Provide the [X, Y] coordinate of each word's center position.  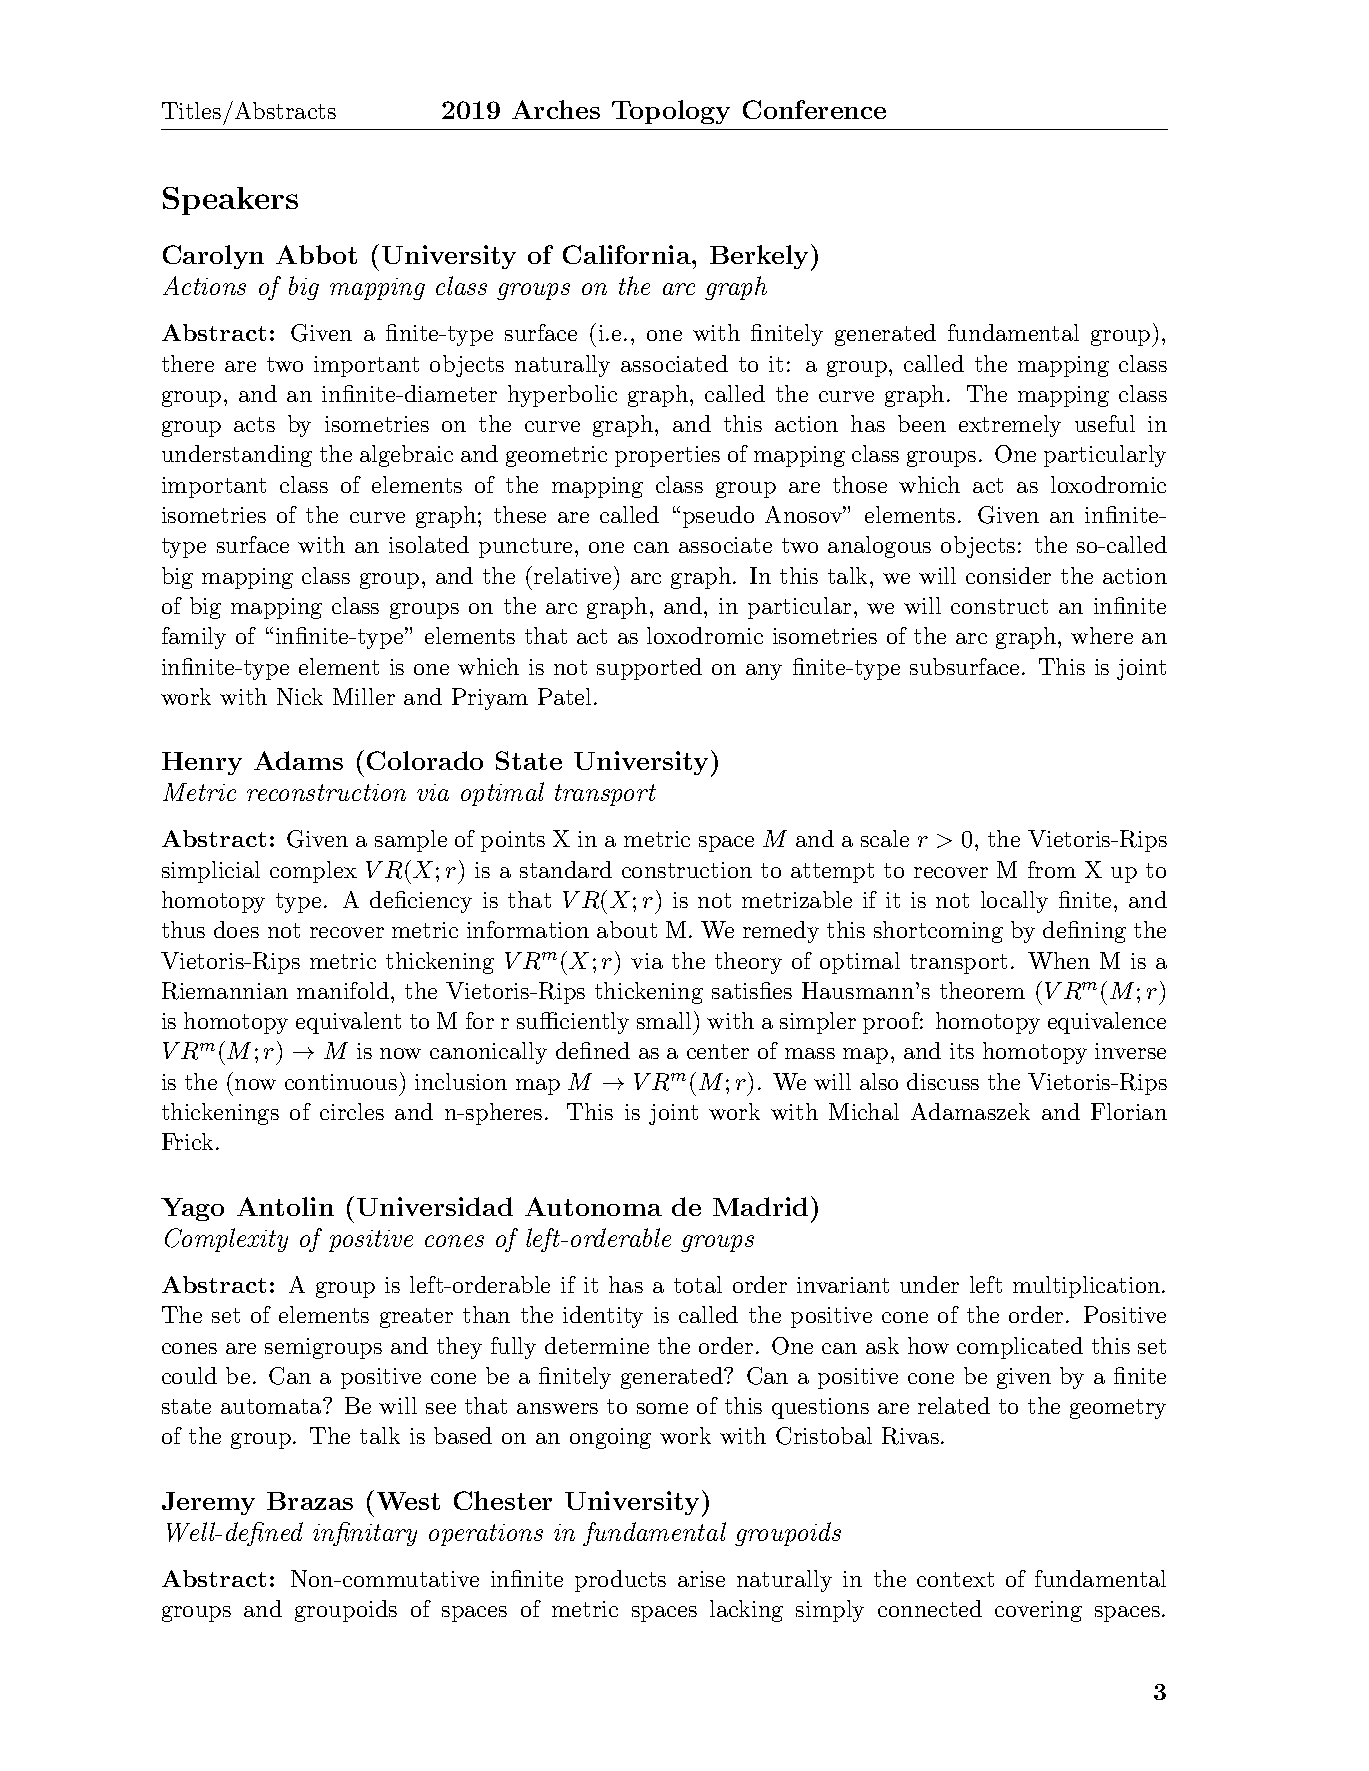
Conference [814, 109]
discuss [943, 1081]
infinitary [365, 1534]
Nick [300, 696]
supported [649, 669]
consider [1008, 575]
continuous [341, 1082]
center [718, 1051]
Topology [671, 112]
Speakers [230, 201]
